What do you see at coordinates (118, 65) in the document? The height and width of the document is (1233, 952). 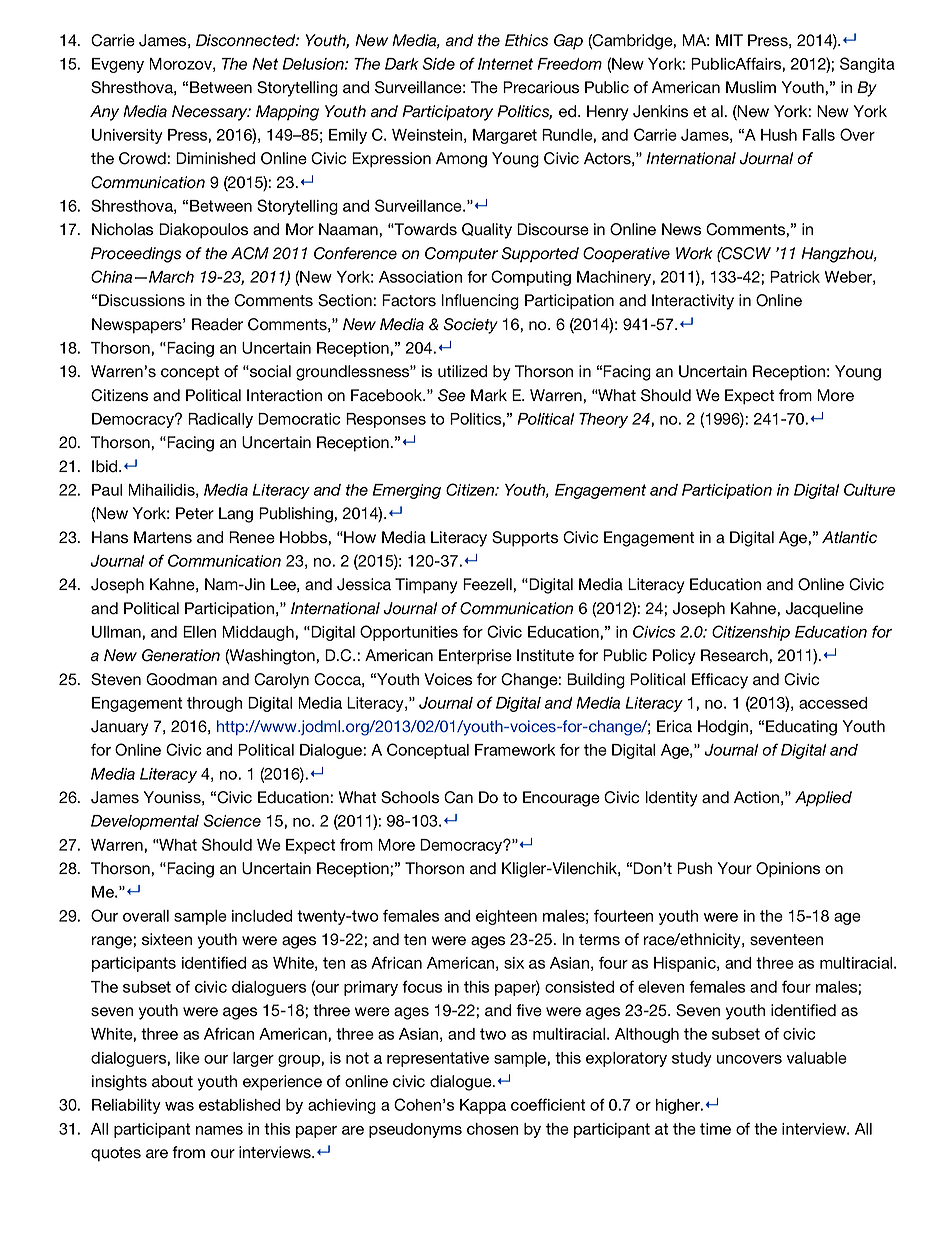 I see `Evgeny` at bounding box center [118, 65].
